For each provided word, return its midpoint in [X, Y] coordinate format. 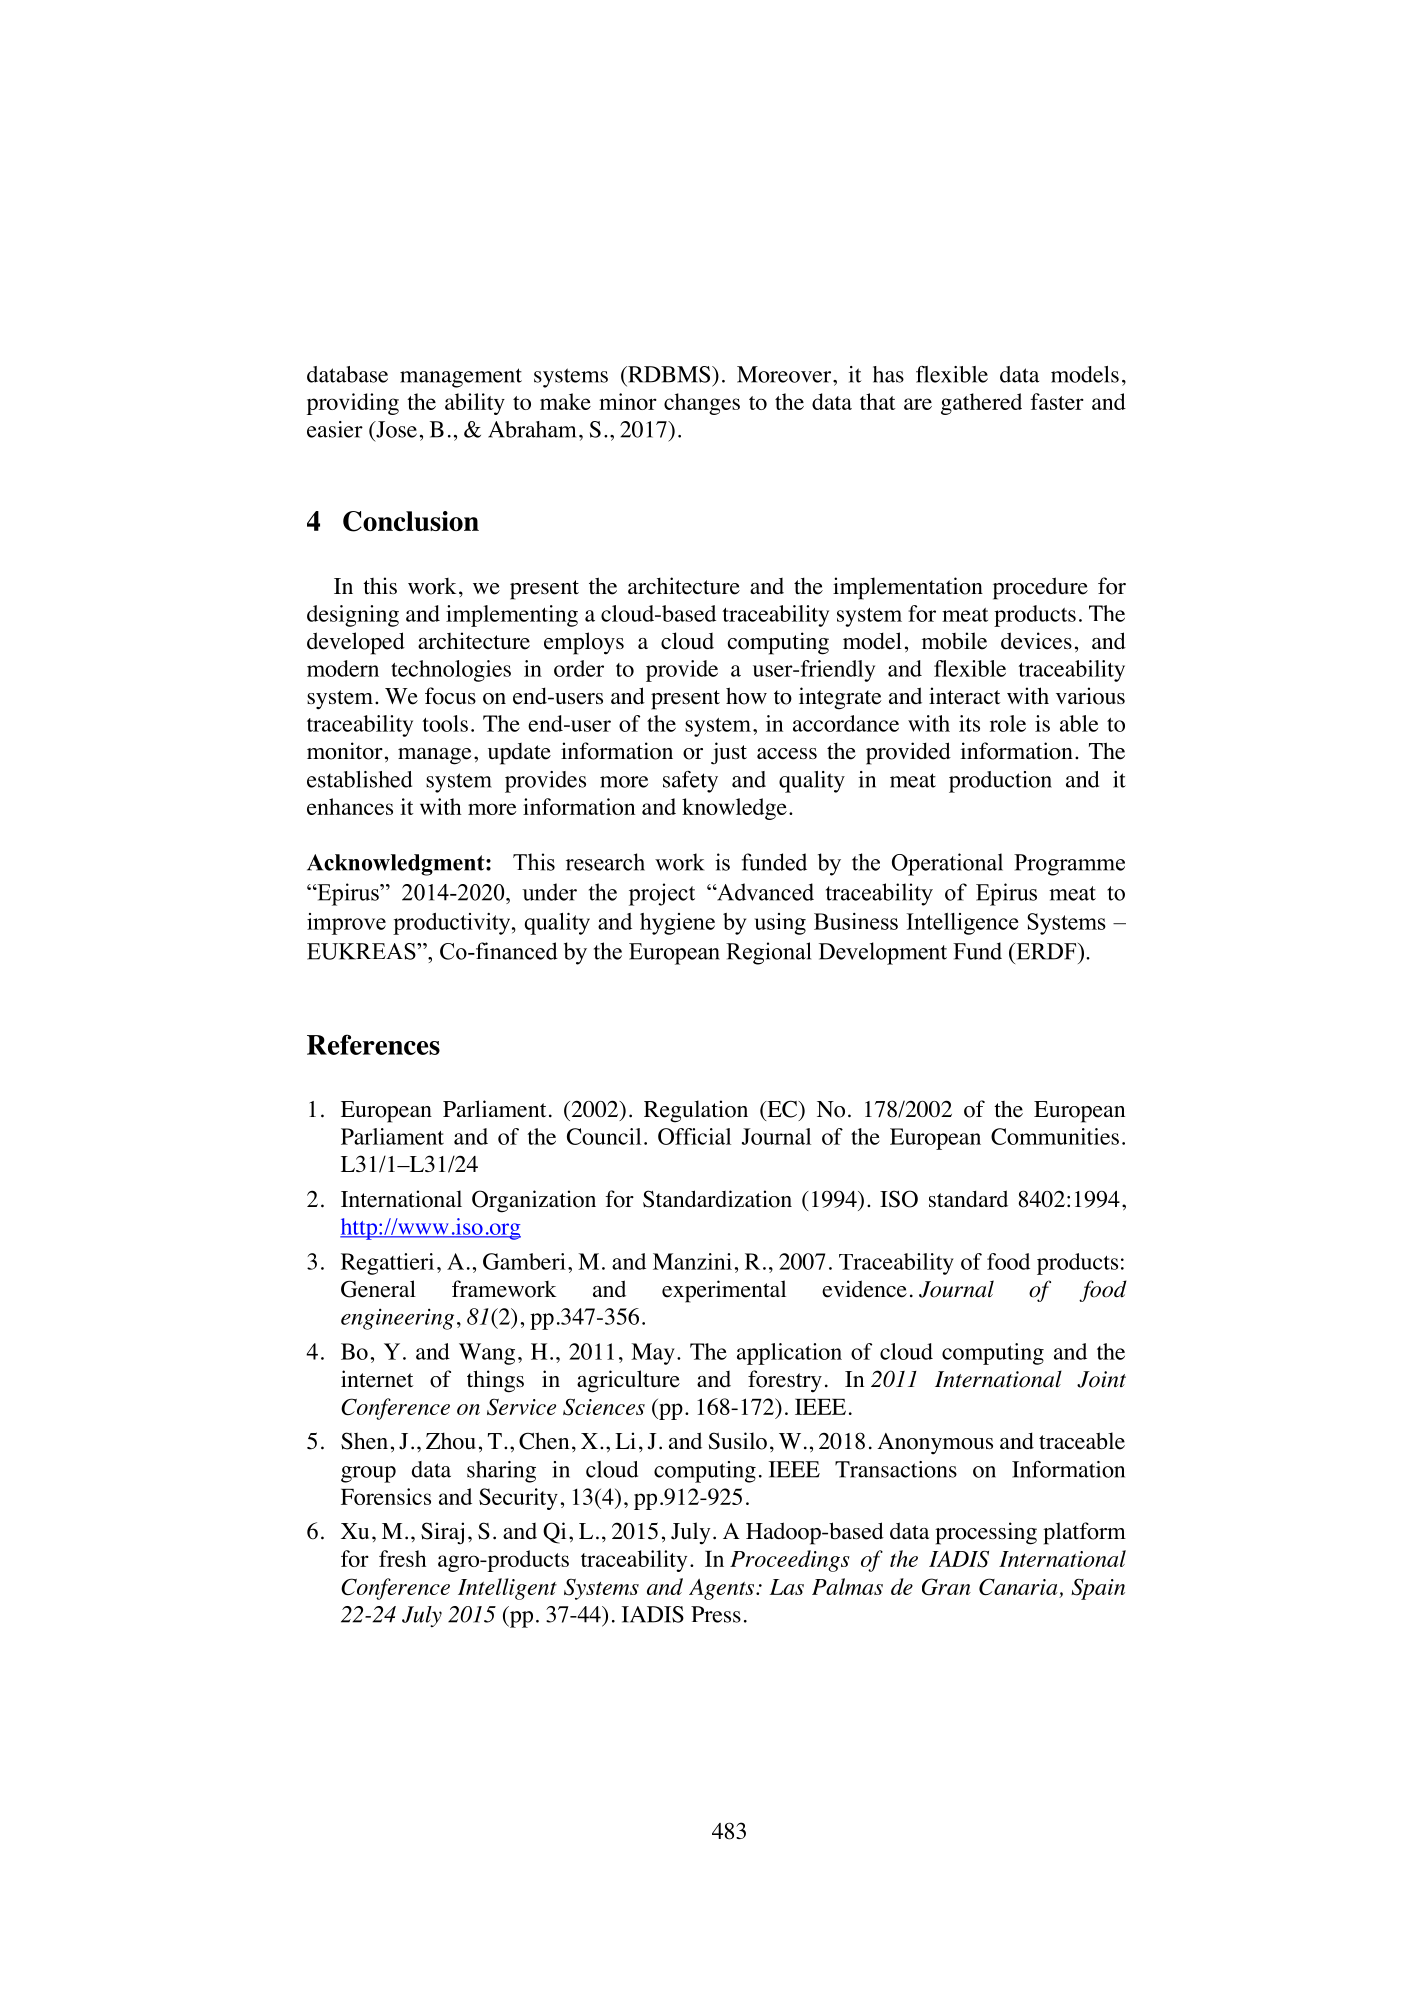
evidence [864, 1289]
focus [450, 696]
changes [702, 404]
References [373, 1044]
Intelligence [962, 924]
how [746, 696]
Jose [395, 429]
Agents [723, 1589]
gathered [981, 404]
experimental [724, 1291]
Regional [768, 953]
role [1008, 723]
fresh [402, 1558]
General [378, 1289]
